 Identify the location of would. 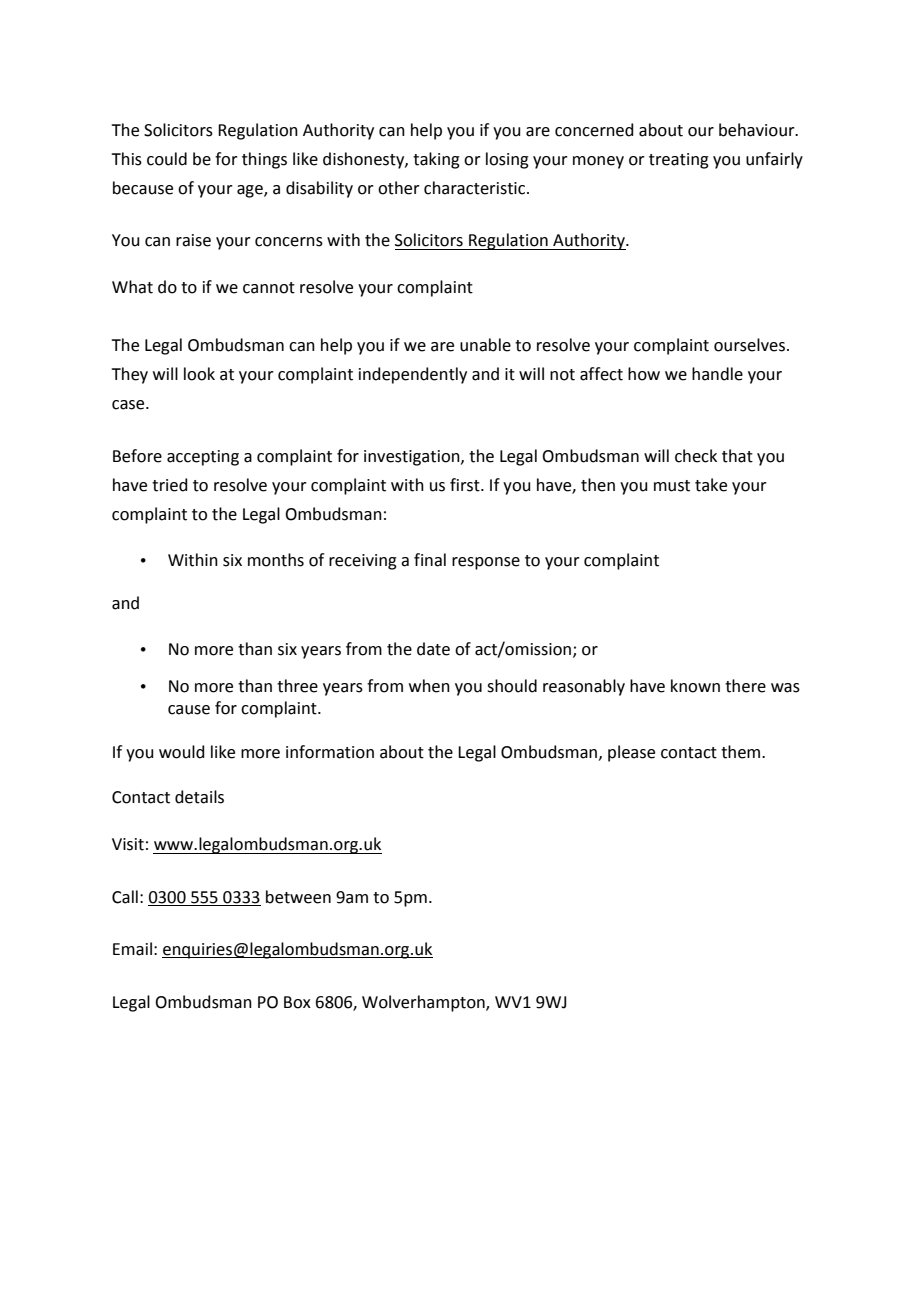
(182, 752).
